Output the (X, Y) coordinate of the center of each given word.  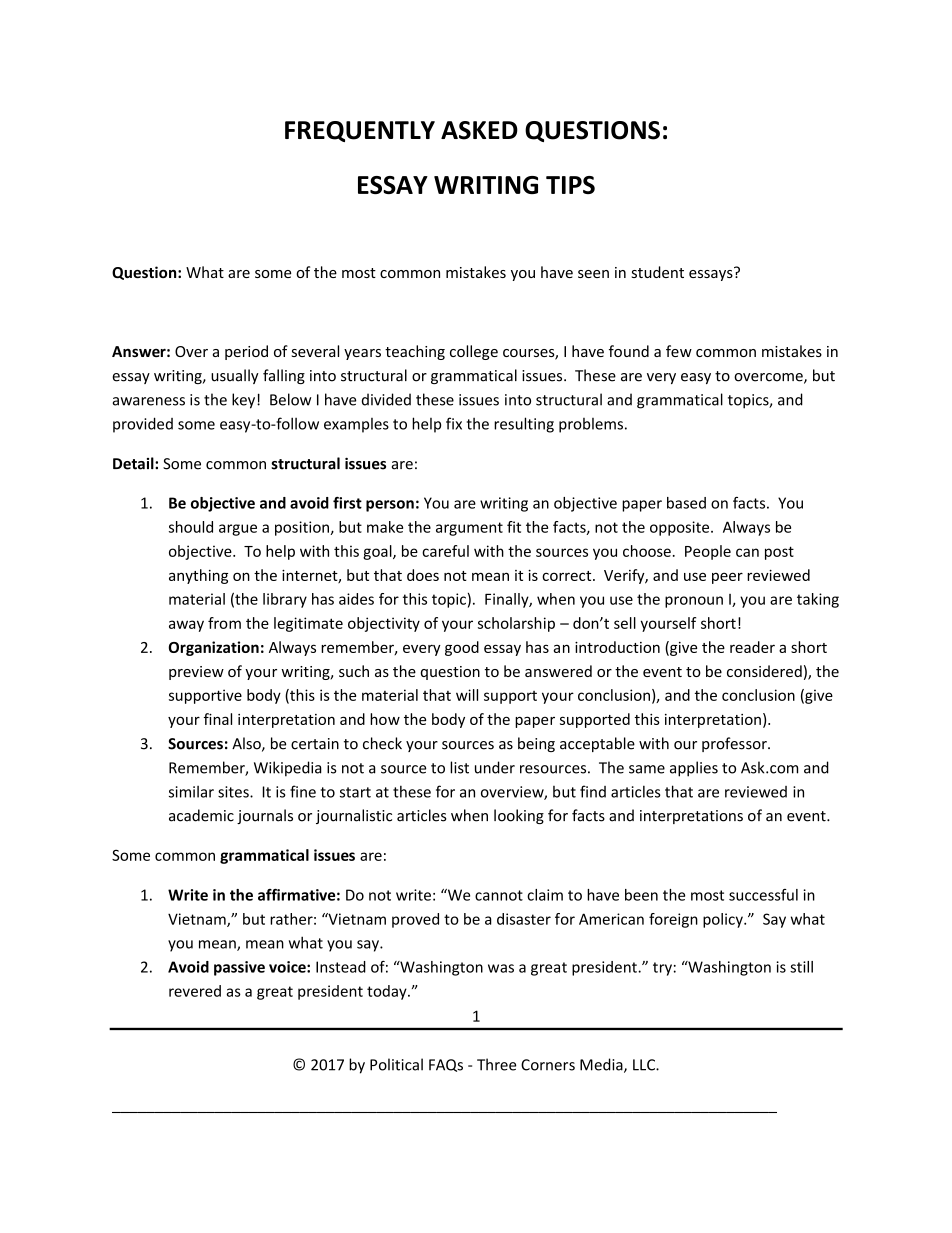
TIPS (570, 185)
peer (727, 578)
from (224, 623)
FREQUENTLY (360, 131)
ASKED (479, 130)
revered (195, 991)
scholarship (516, 624)
